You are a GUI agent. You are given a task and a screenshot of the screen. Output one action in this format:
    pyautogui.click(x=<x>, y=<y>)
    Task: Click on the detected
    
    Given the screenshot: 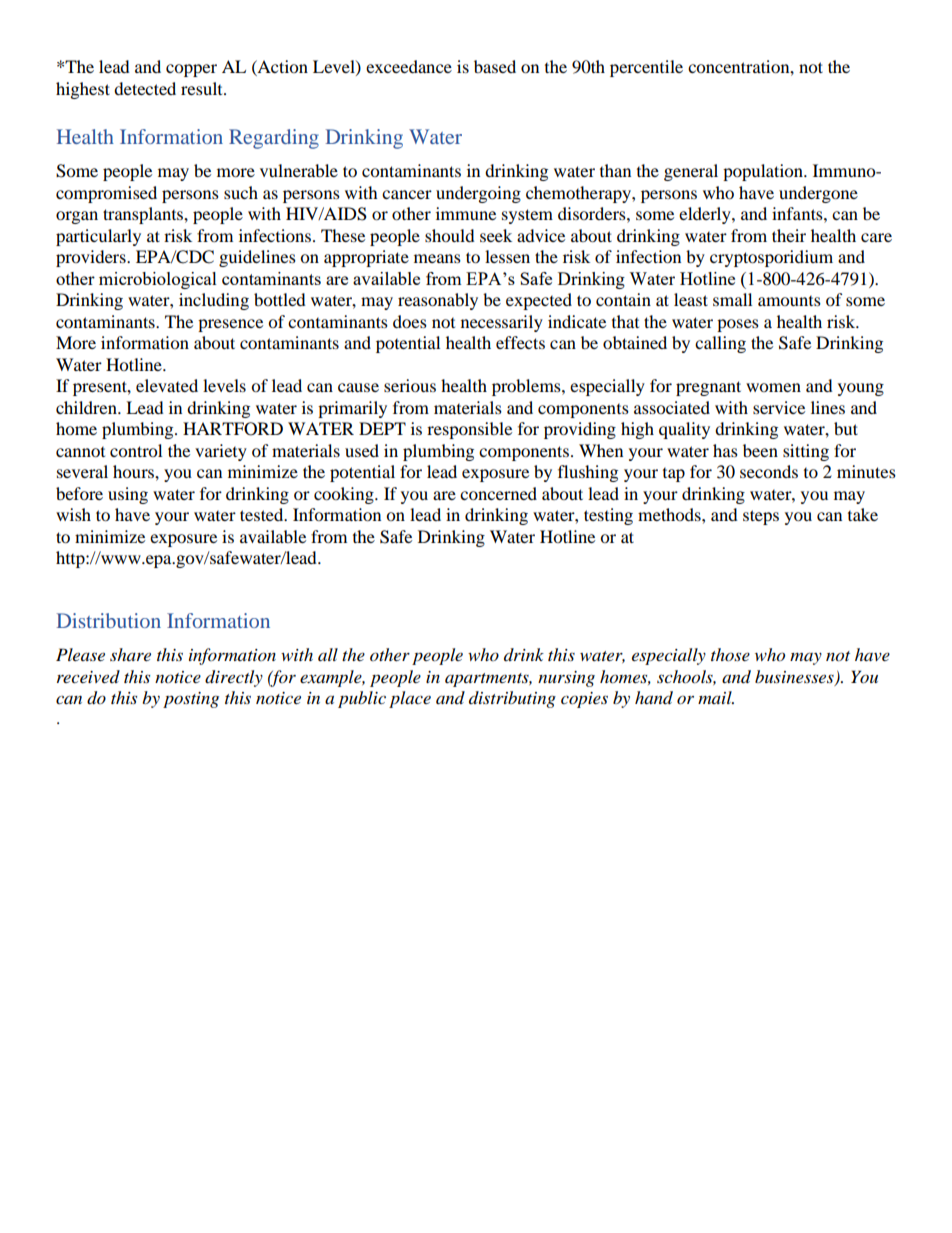 What is the action you would take?
    pyautogui.click(x=145, y=88)
